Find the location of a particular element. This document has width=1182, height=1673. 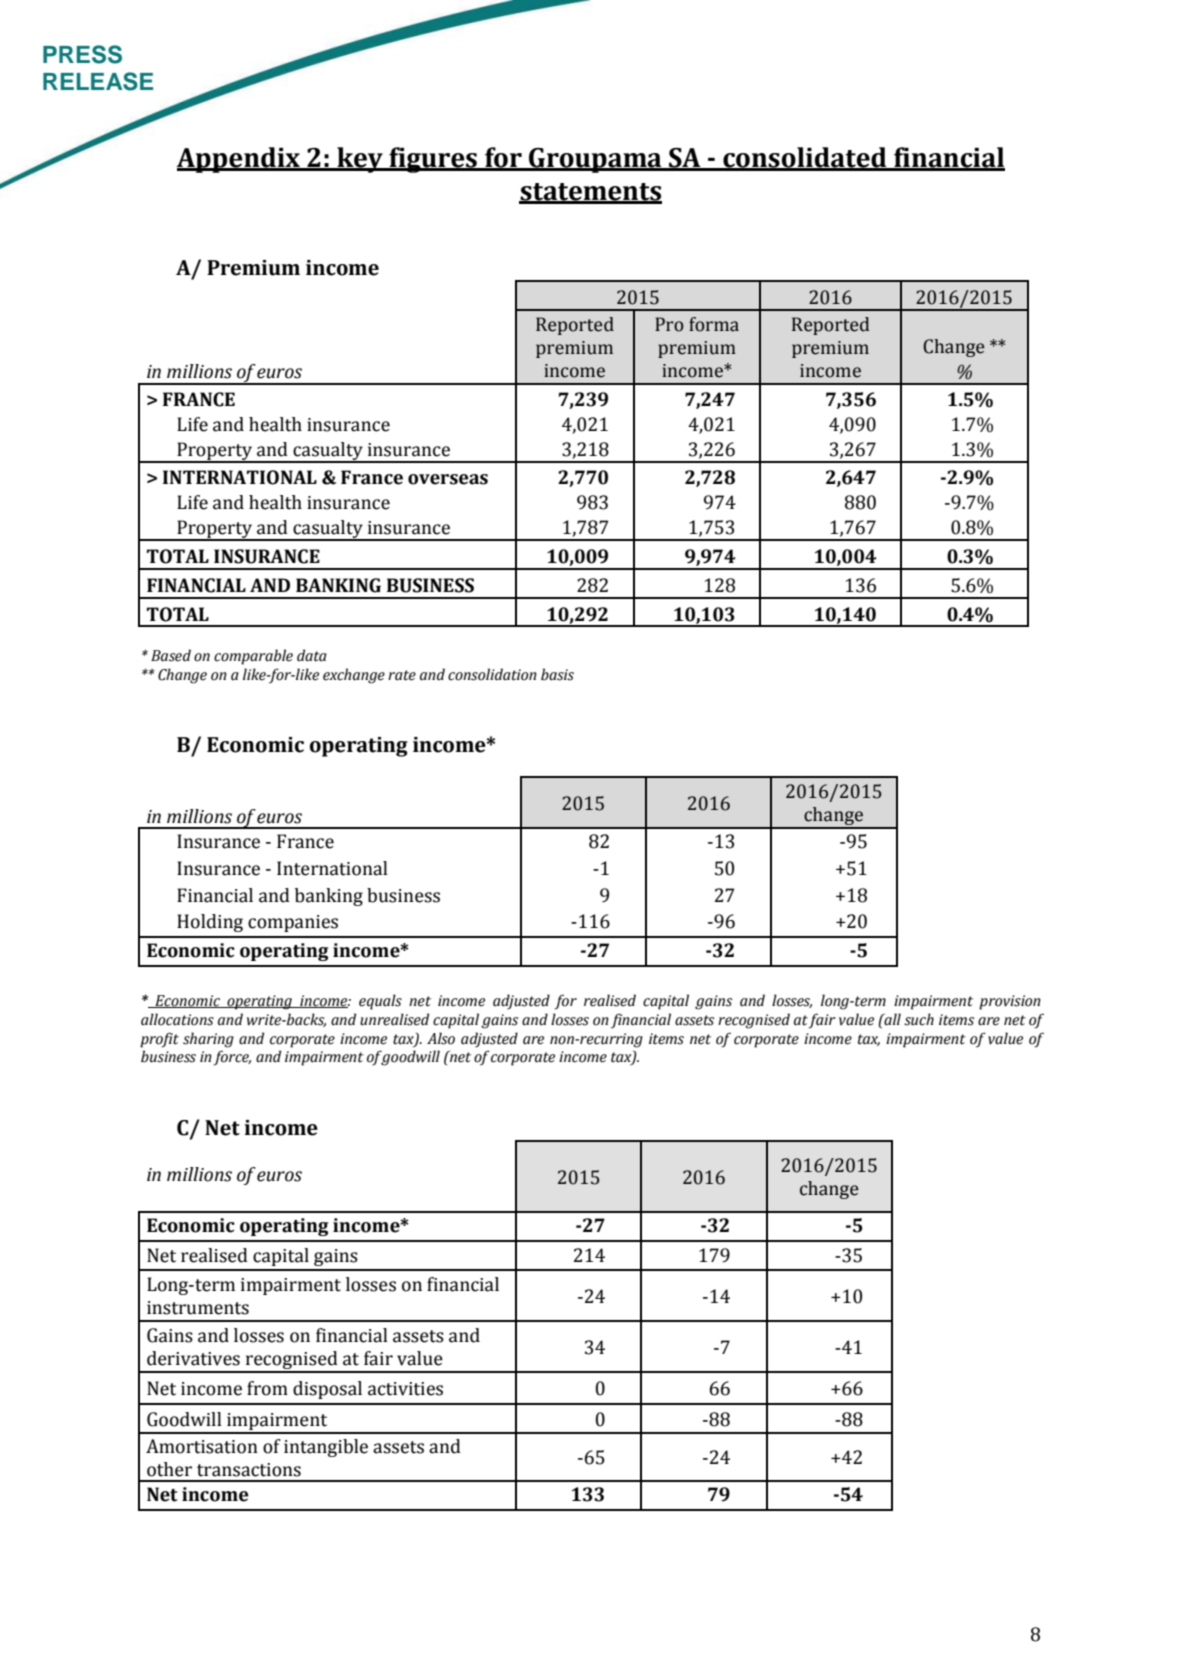

allocations is located at coordinates (177, 1019).
